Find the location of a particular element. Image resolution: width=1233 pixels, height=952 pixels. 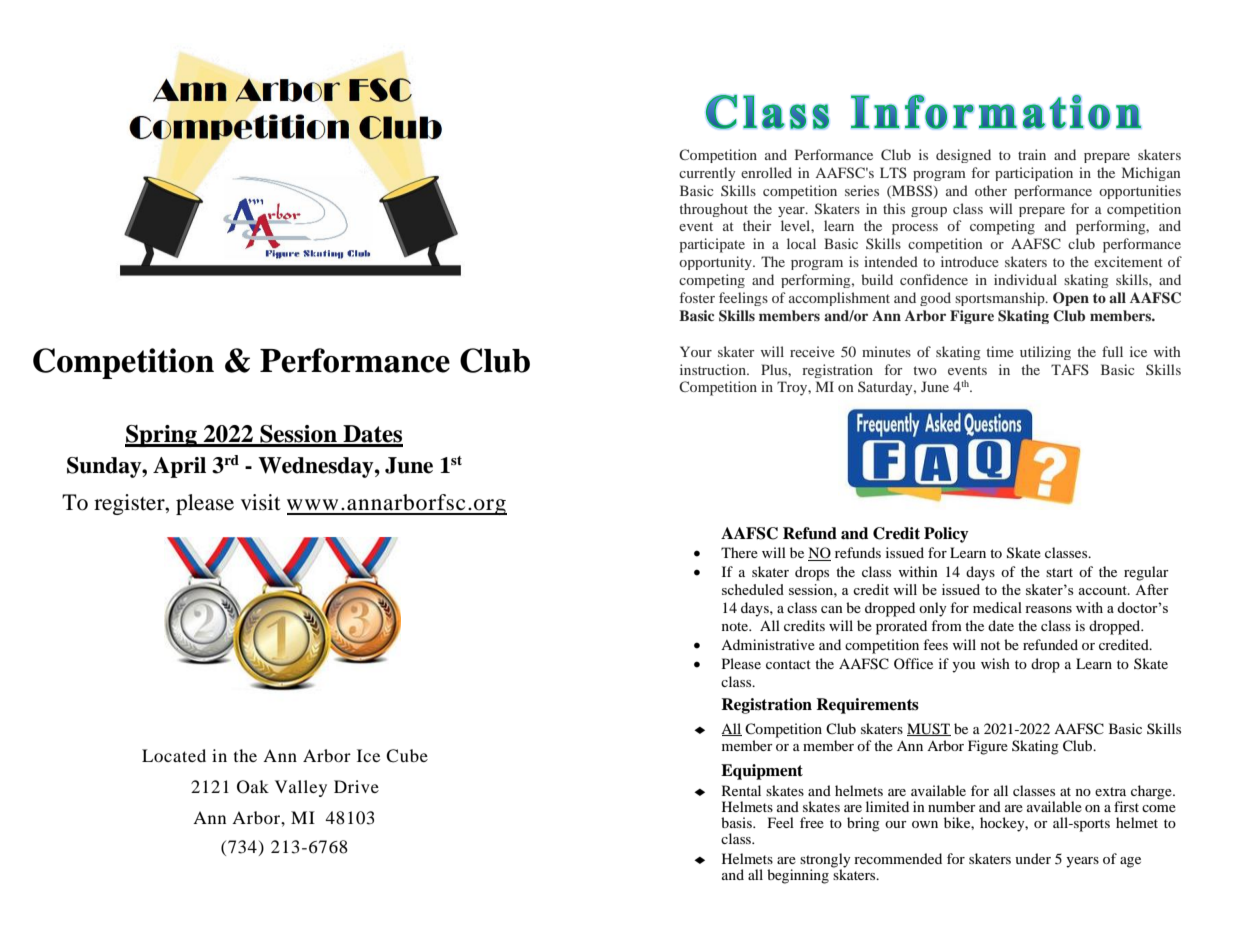

TAFS is located at coordinates (1070, 369).
